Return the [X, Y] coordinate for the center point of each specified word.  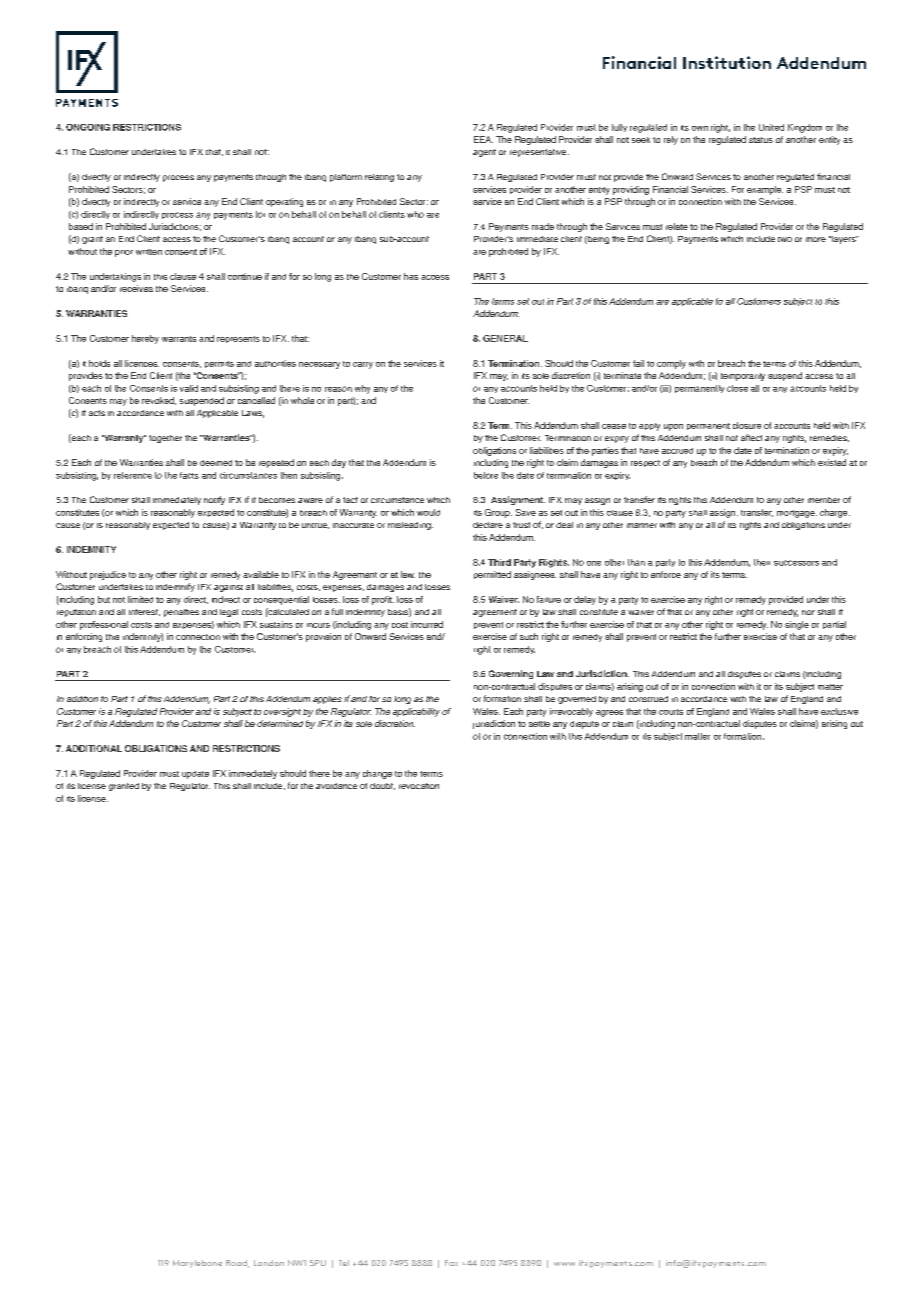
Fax [451, 1263]
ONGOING [88, 127]
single [797, 625]
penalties [181, 613]
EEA [483, 139]
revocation [419, 786]
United [771, 127]
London [269, 1263]
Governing [511, 674]
